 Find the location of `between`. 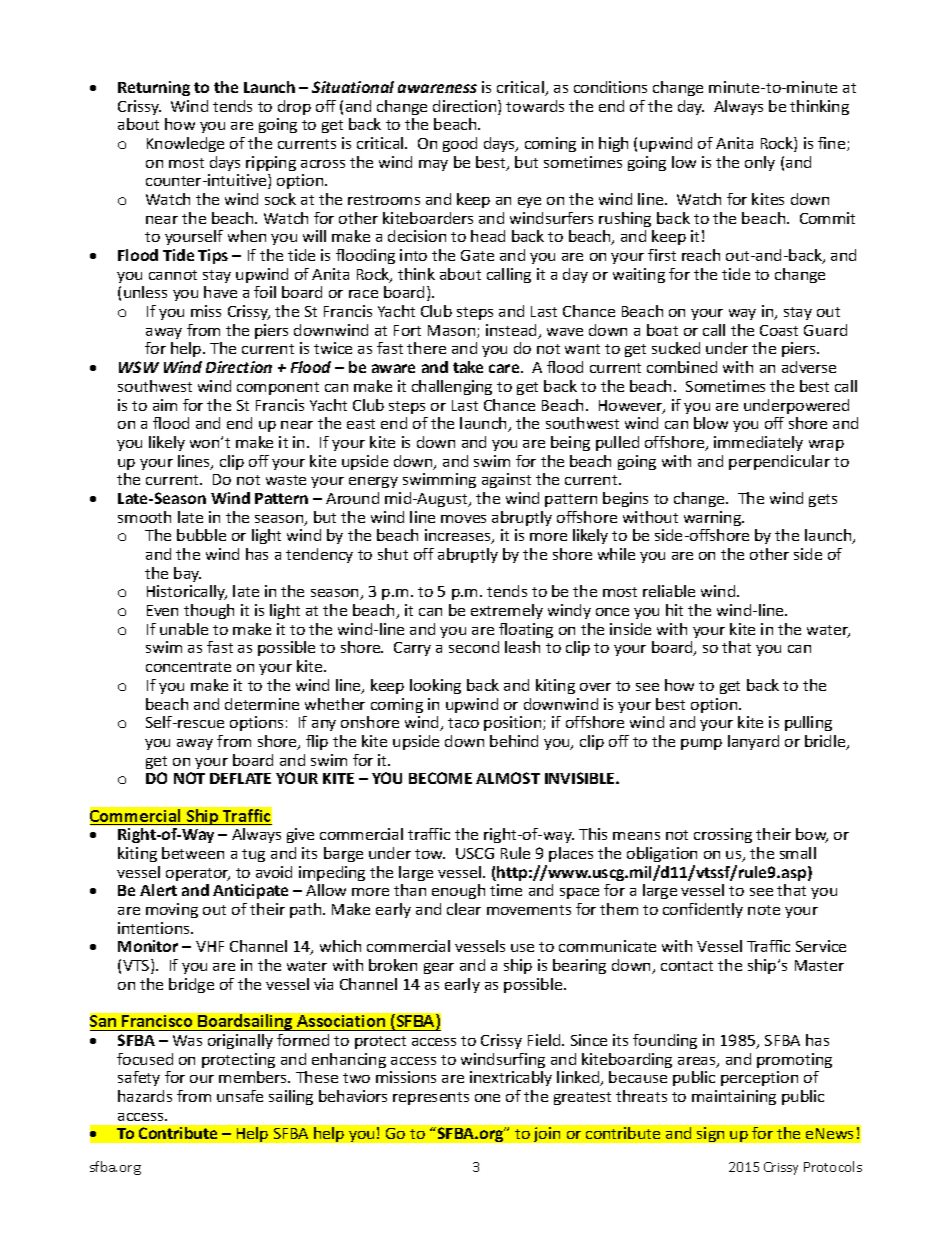

between is located at coordinates (193, 853).
